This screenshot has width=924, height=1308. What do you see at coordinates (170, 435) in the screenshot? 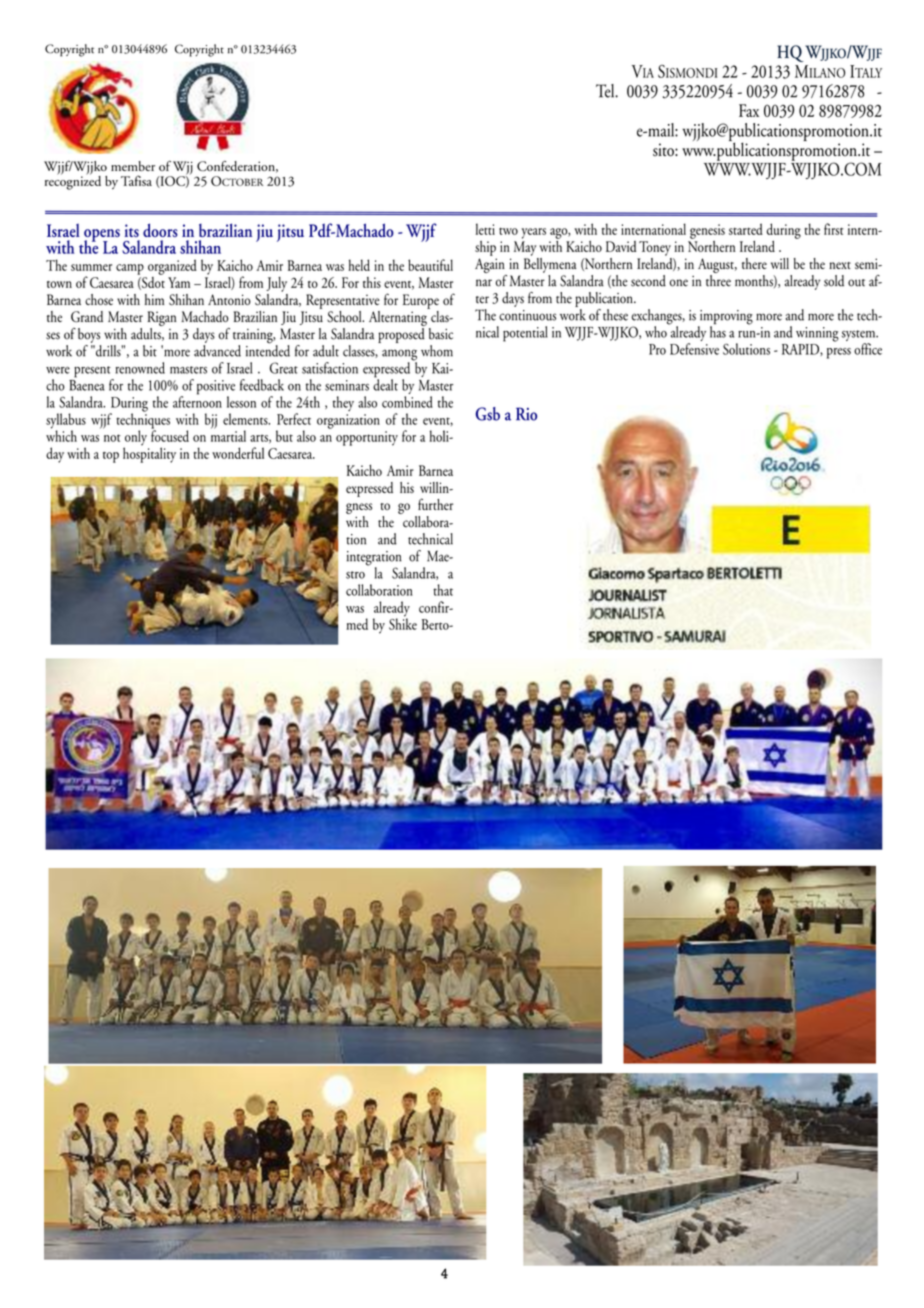
I see `focused` at bounding box center [170, 435].
